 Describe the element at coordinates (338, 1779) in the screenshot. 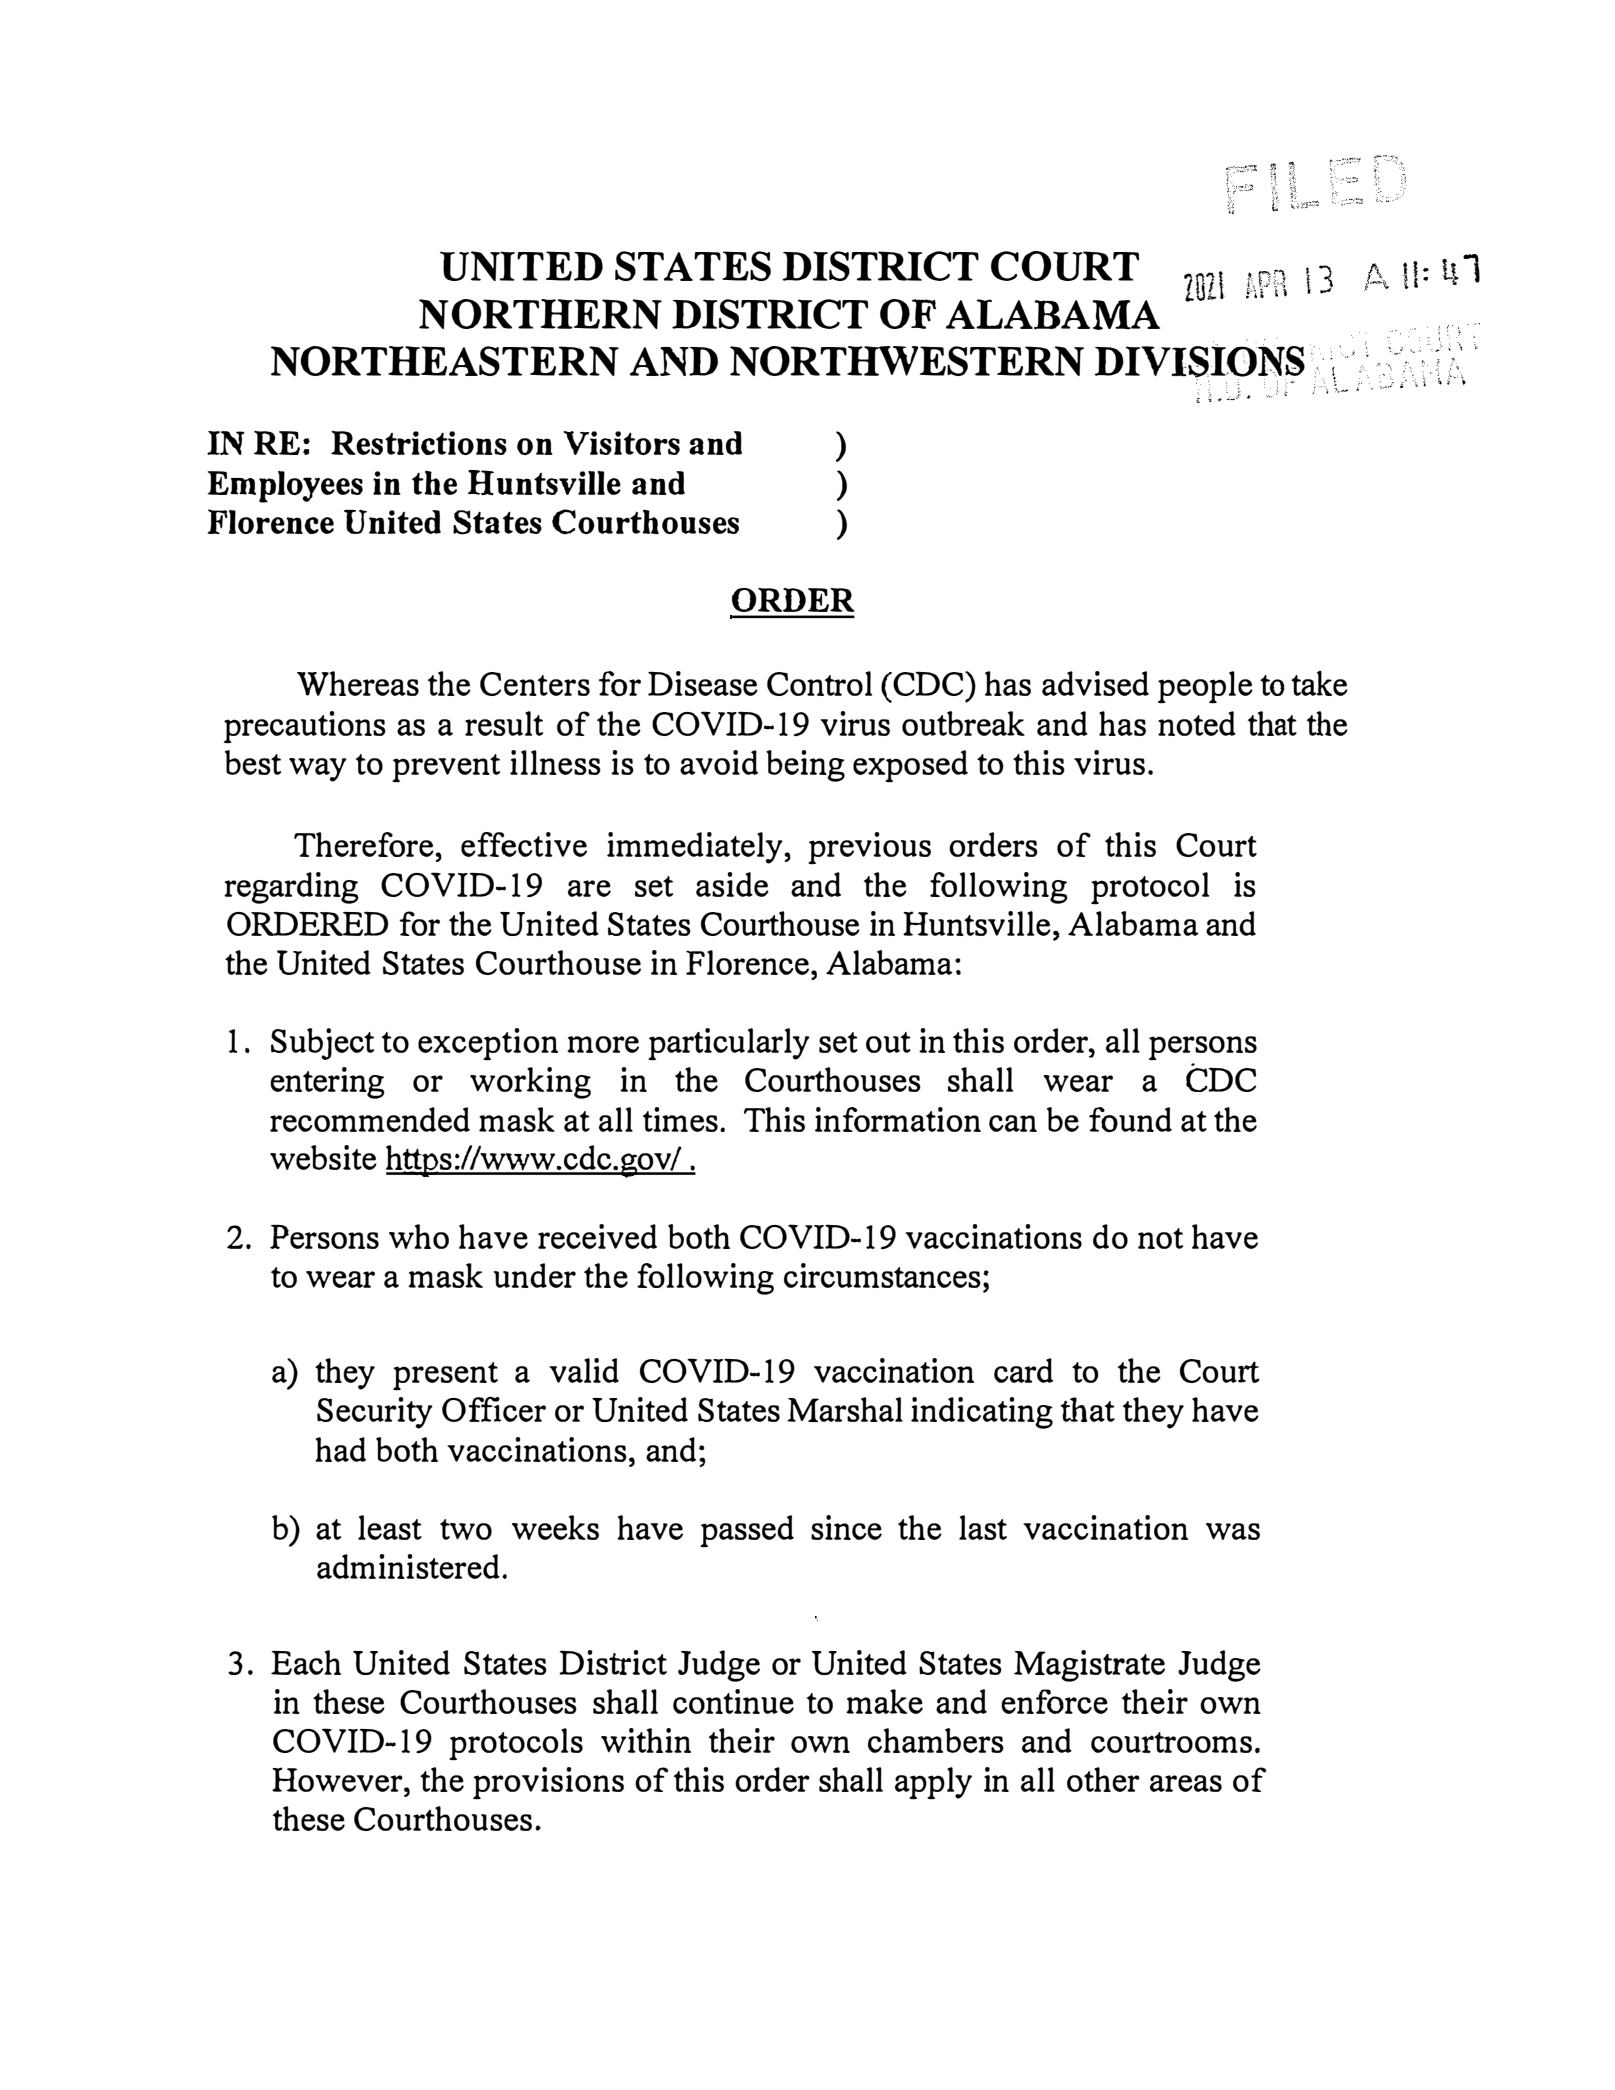

I see `However` at that location.
